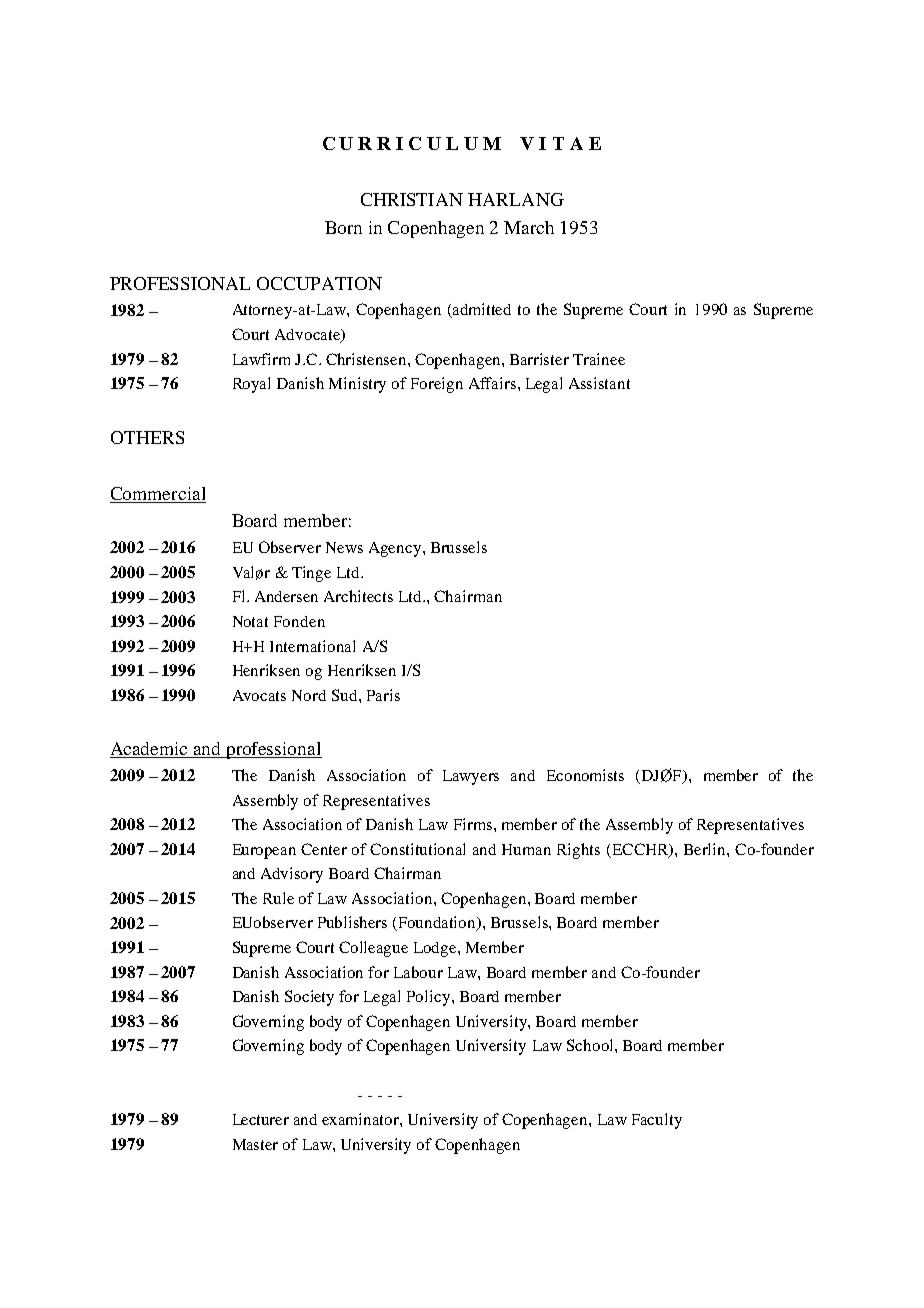 The image size is (924, 1308). I want to click on Assistant, so click(599, 383).
